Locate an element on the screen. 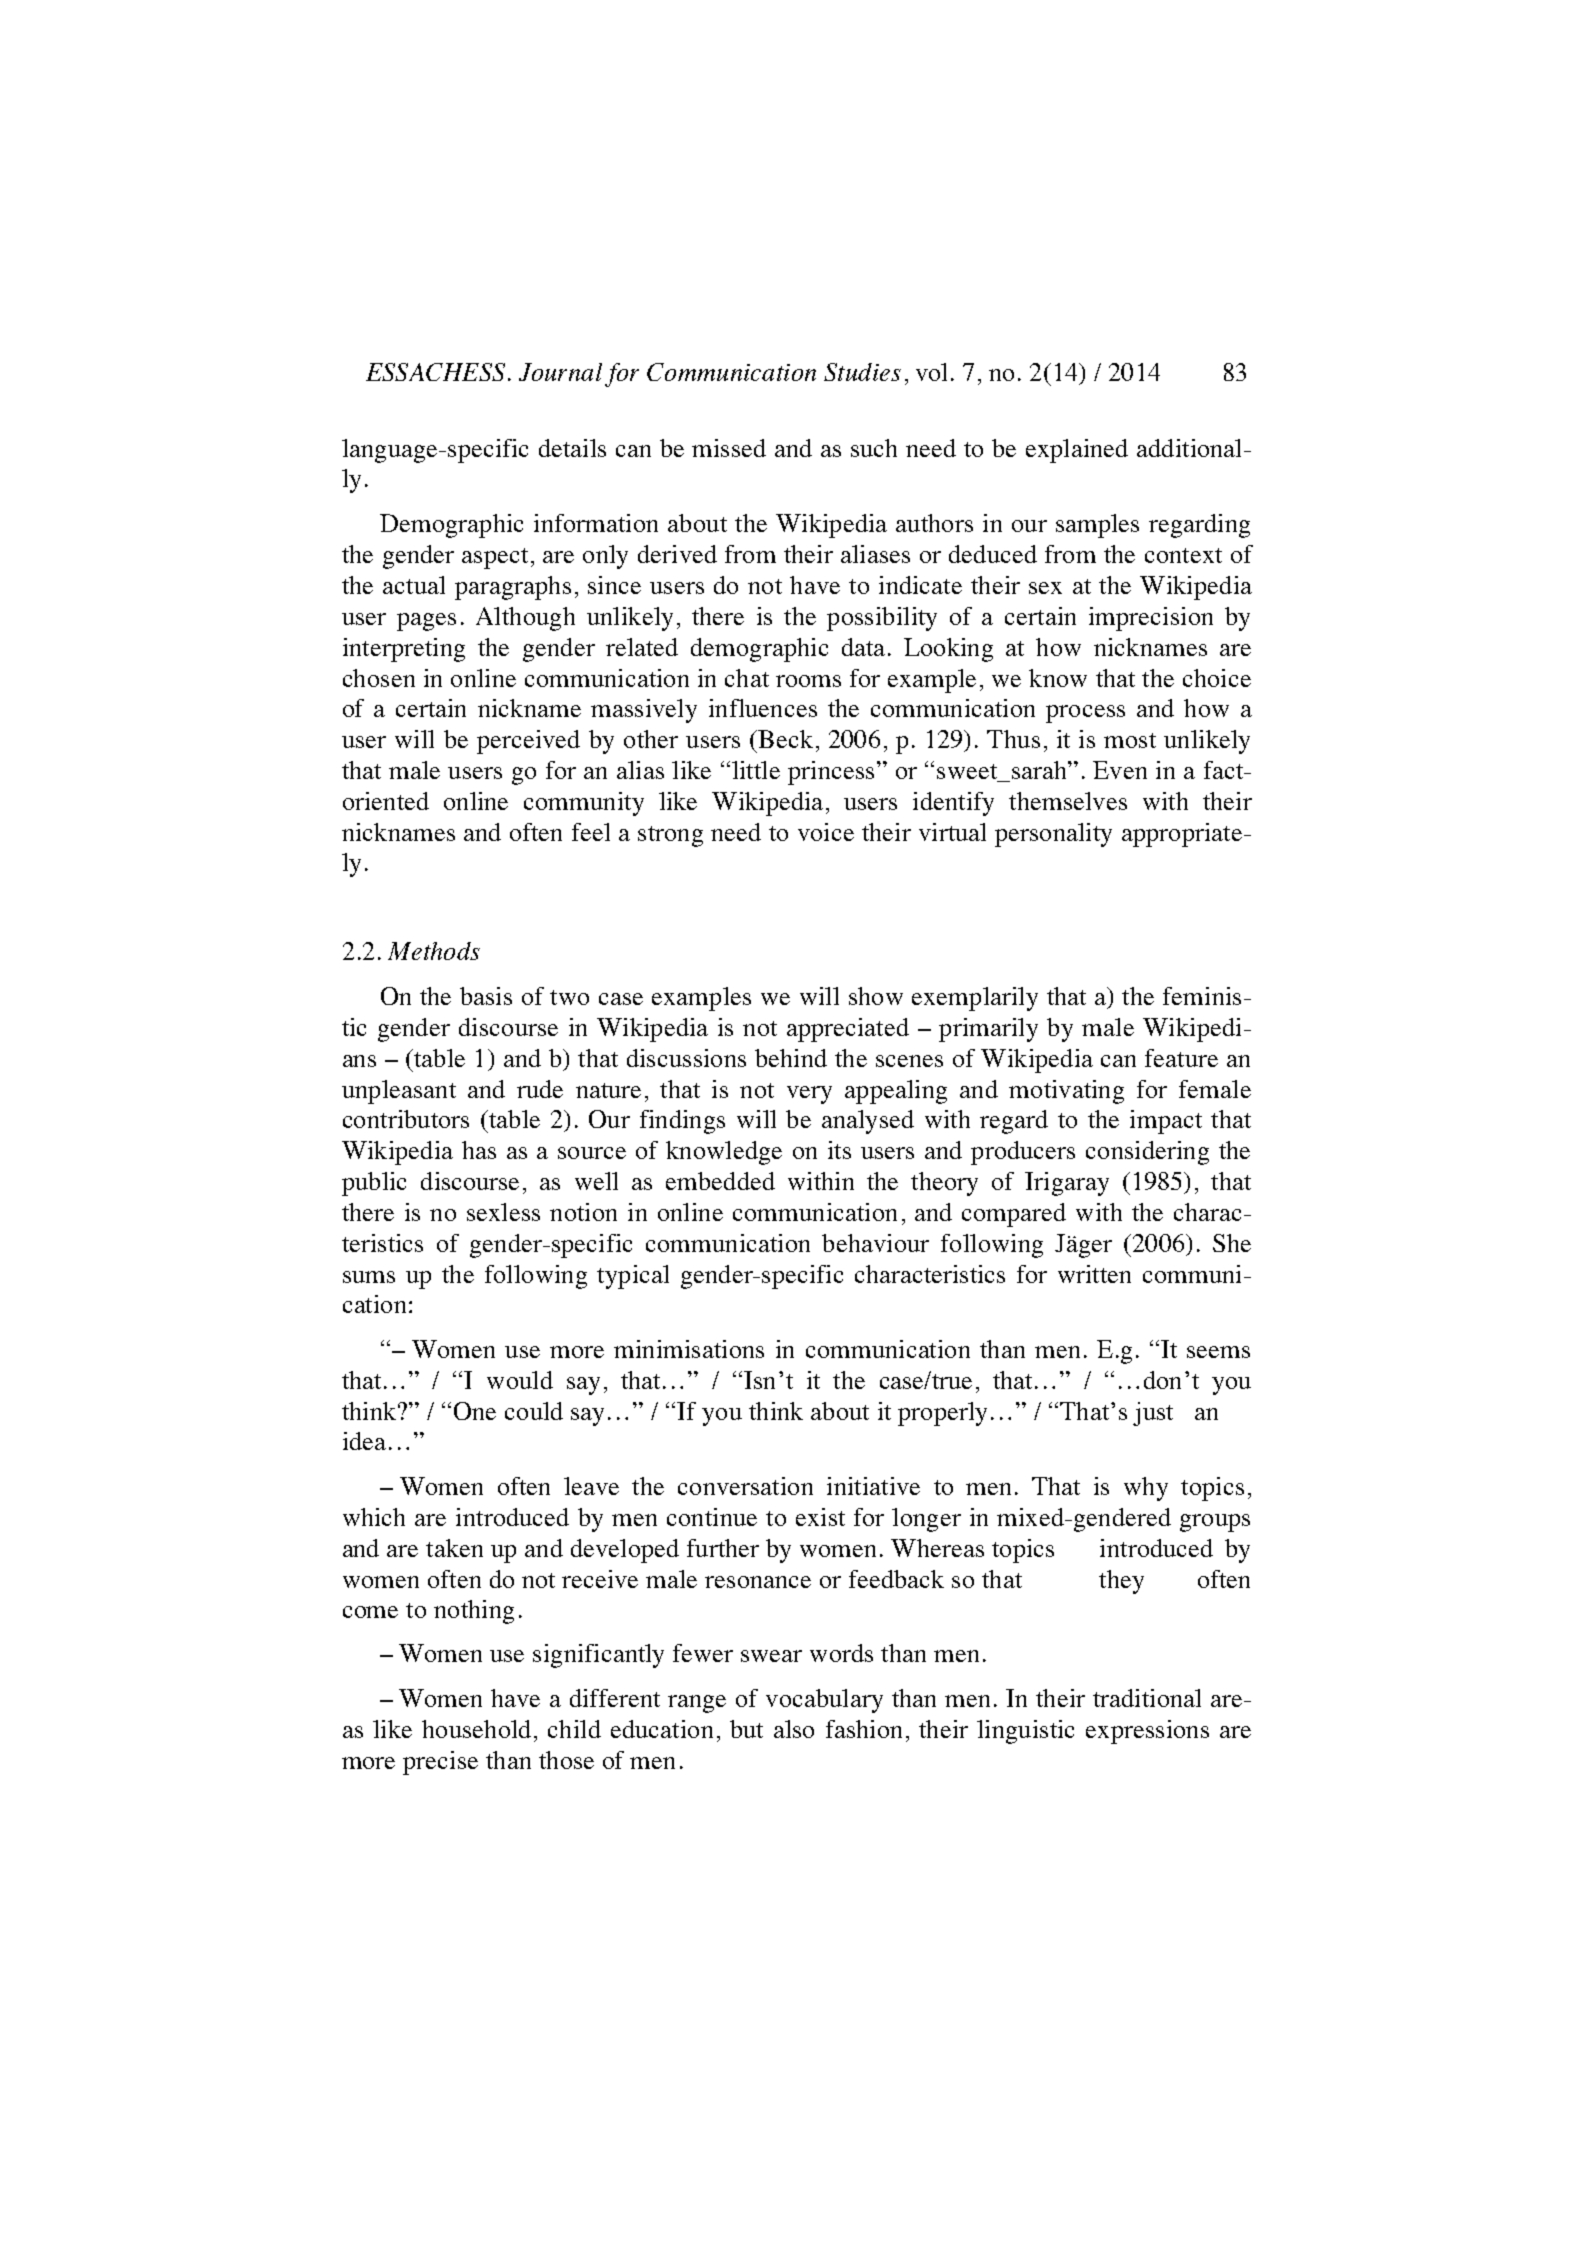 The height and width of the screenshot is (2253, 1592). behind is located at coordinates (791, 1058).
